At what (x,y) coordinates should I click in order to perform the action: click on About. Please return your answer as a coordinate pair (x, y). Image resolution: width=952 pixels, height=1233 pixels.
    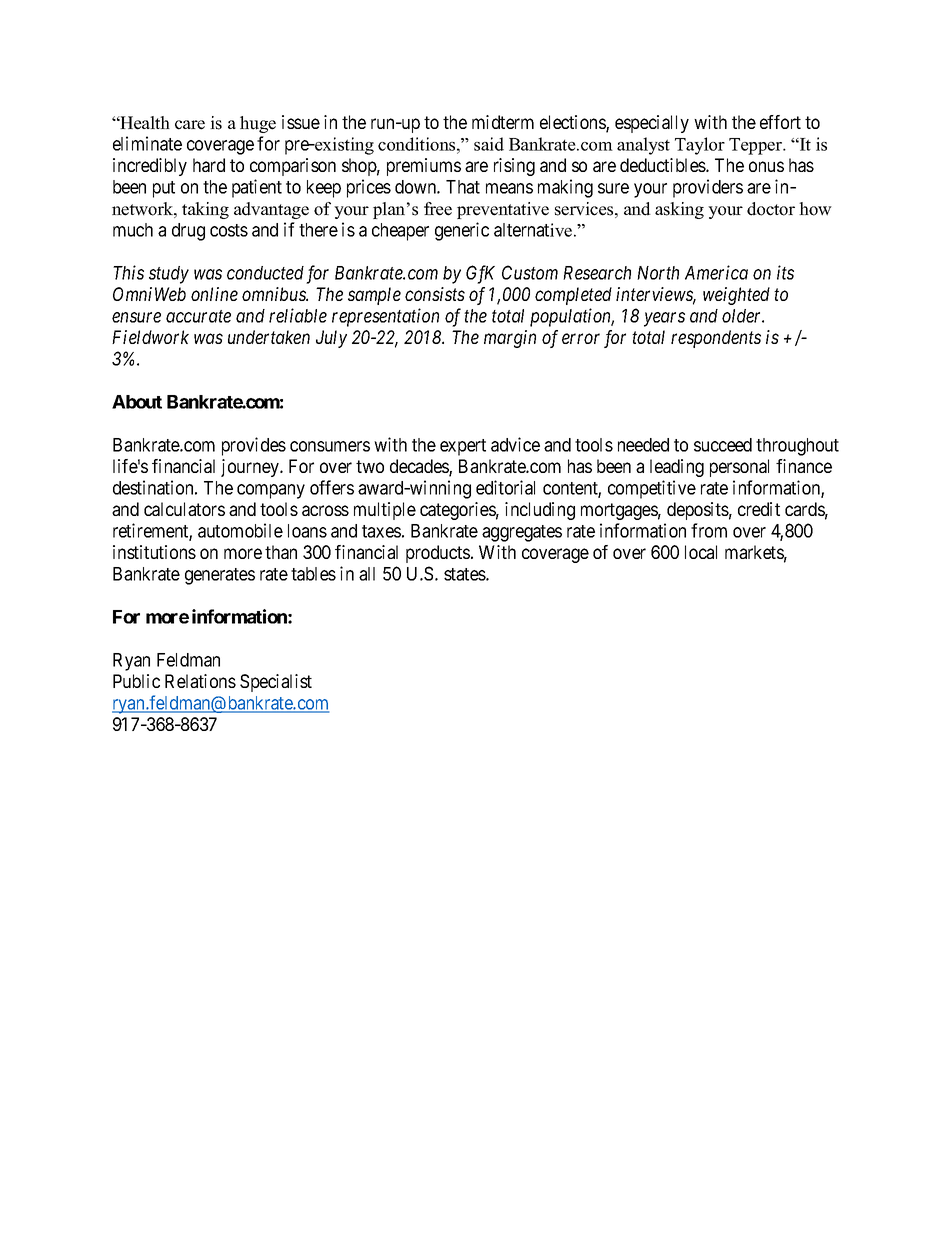
    Looking at the image, I should click on (137, 402).
